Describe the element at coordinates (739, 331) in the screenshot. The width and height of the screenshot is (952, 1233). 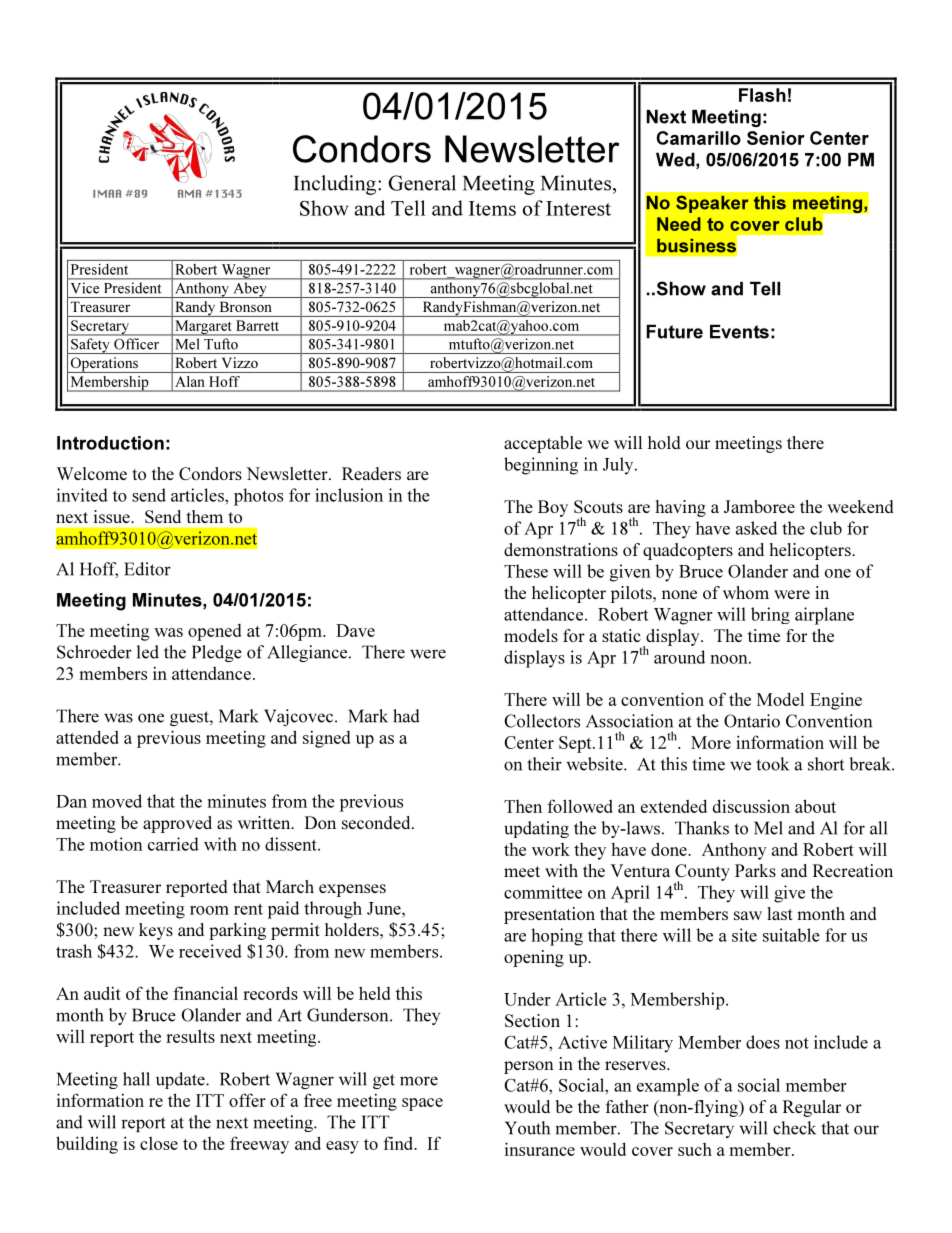
I see `Events` at that location.
